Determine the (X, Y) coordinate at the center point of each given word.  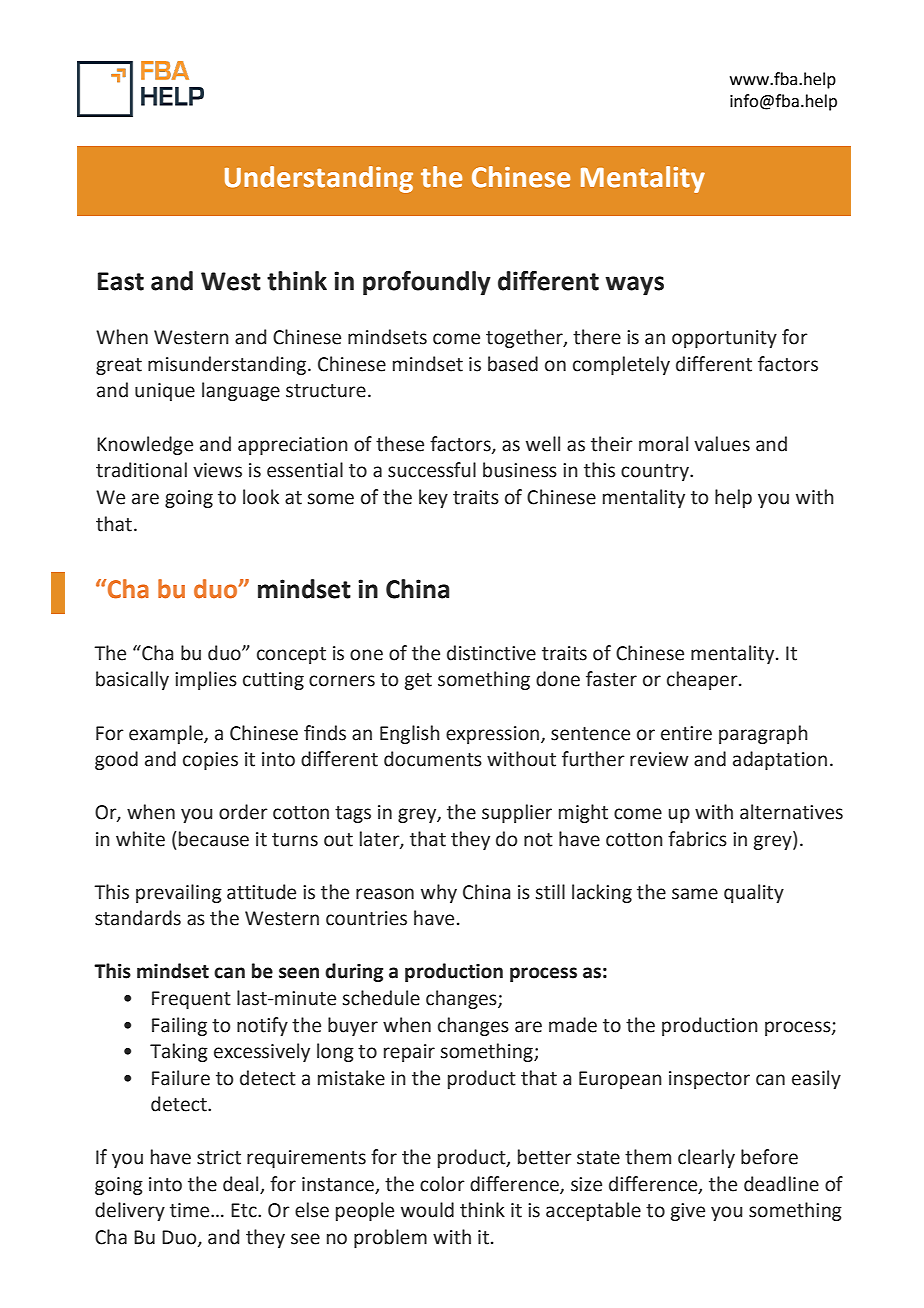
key (433, 498)
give (688, 1212)
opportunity (724, 339)
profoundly (427, 283)
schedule (381, 998)
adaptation (780, 760)
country (656, 472)
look (261, 497)
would (427, 1210)
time (191, 1210)
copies (210, 761)
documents (433, 759)
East (121, 281)
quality (754, 893)
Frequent (191, 1000)
